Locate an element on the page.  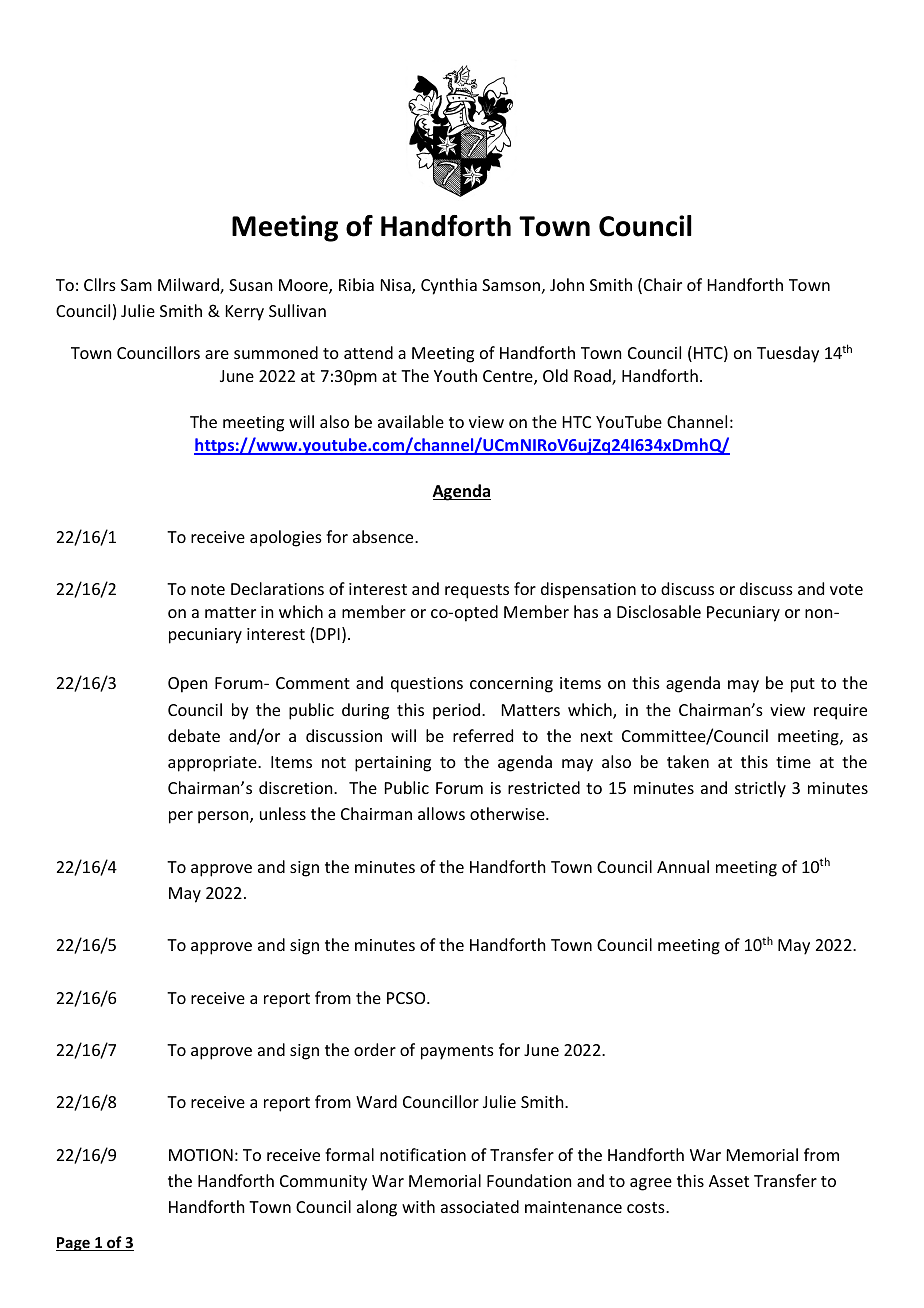
order is located at coordinates (375, 1049).
